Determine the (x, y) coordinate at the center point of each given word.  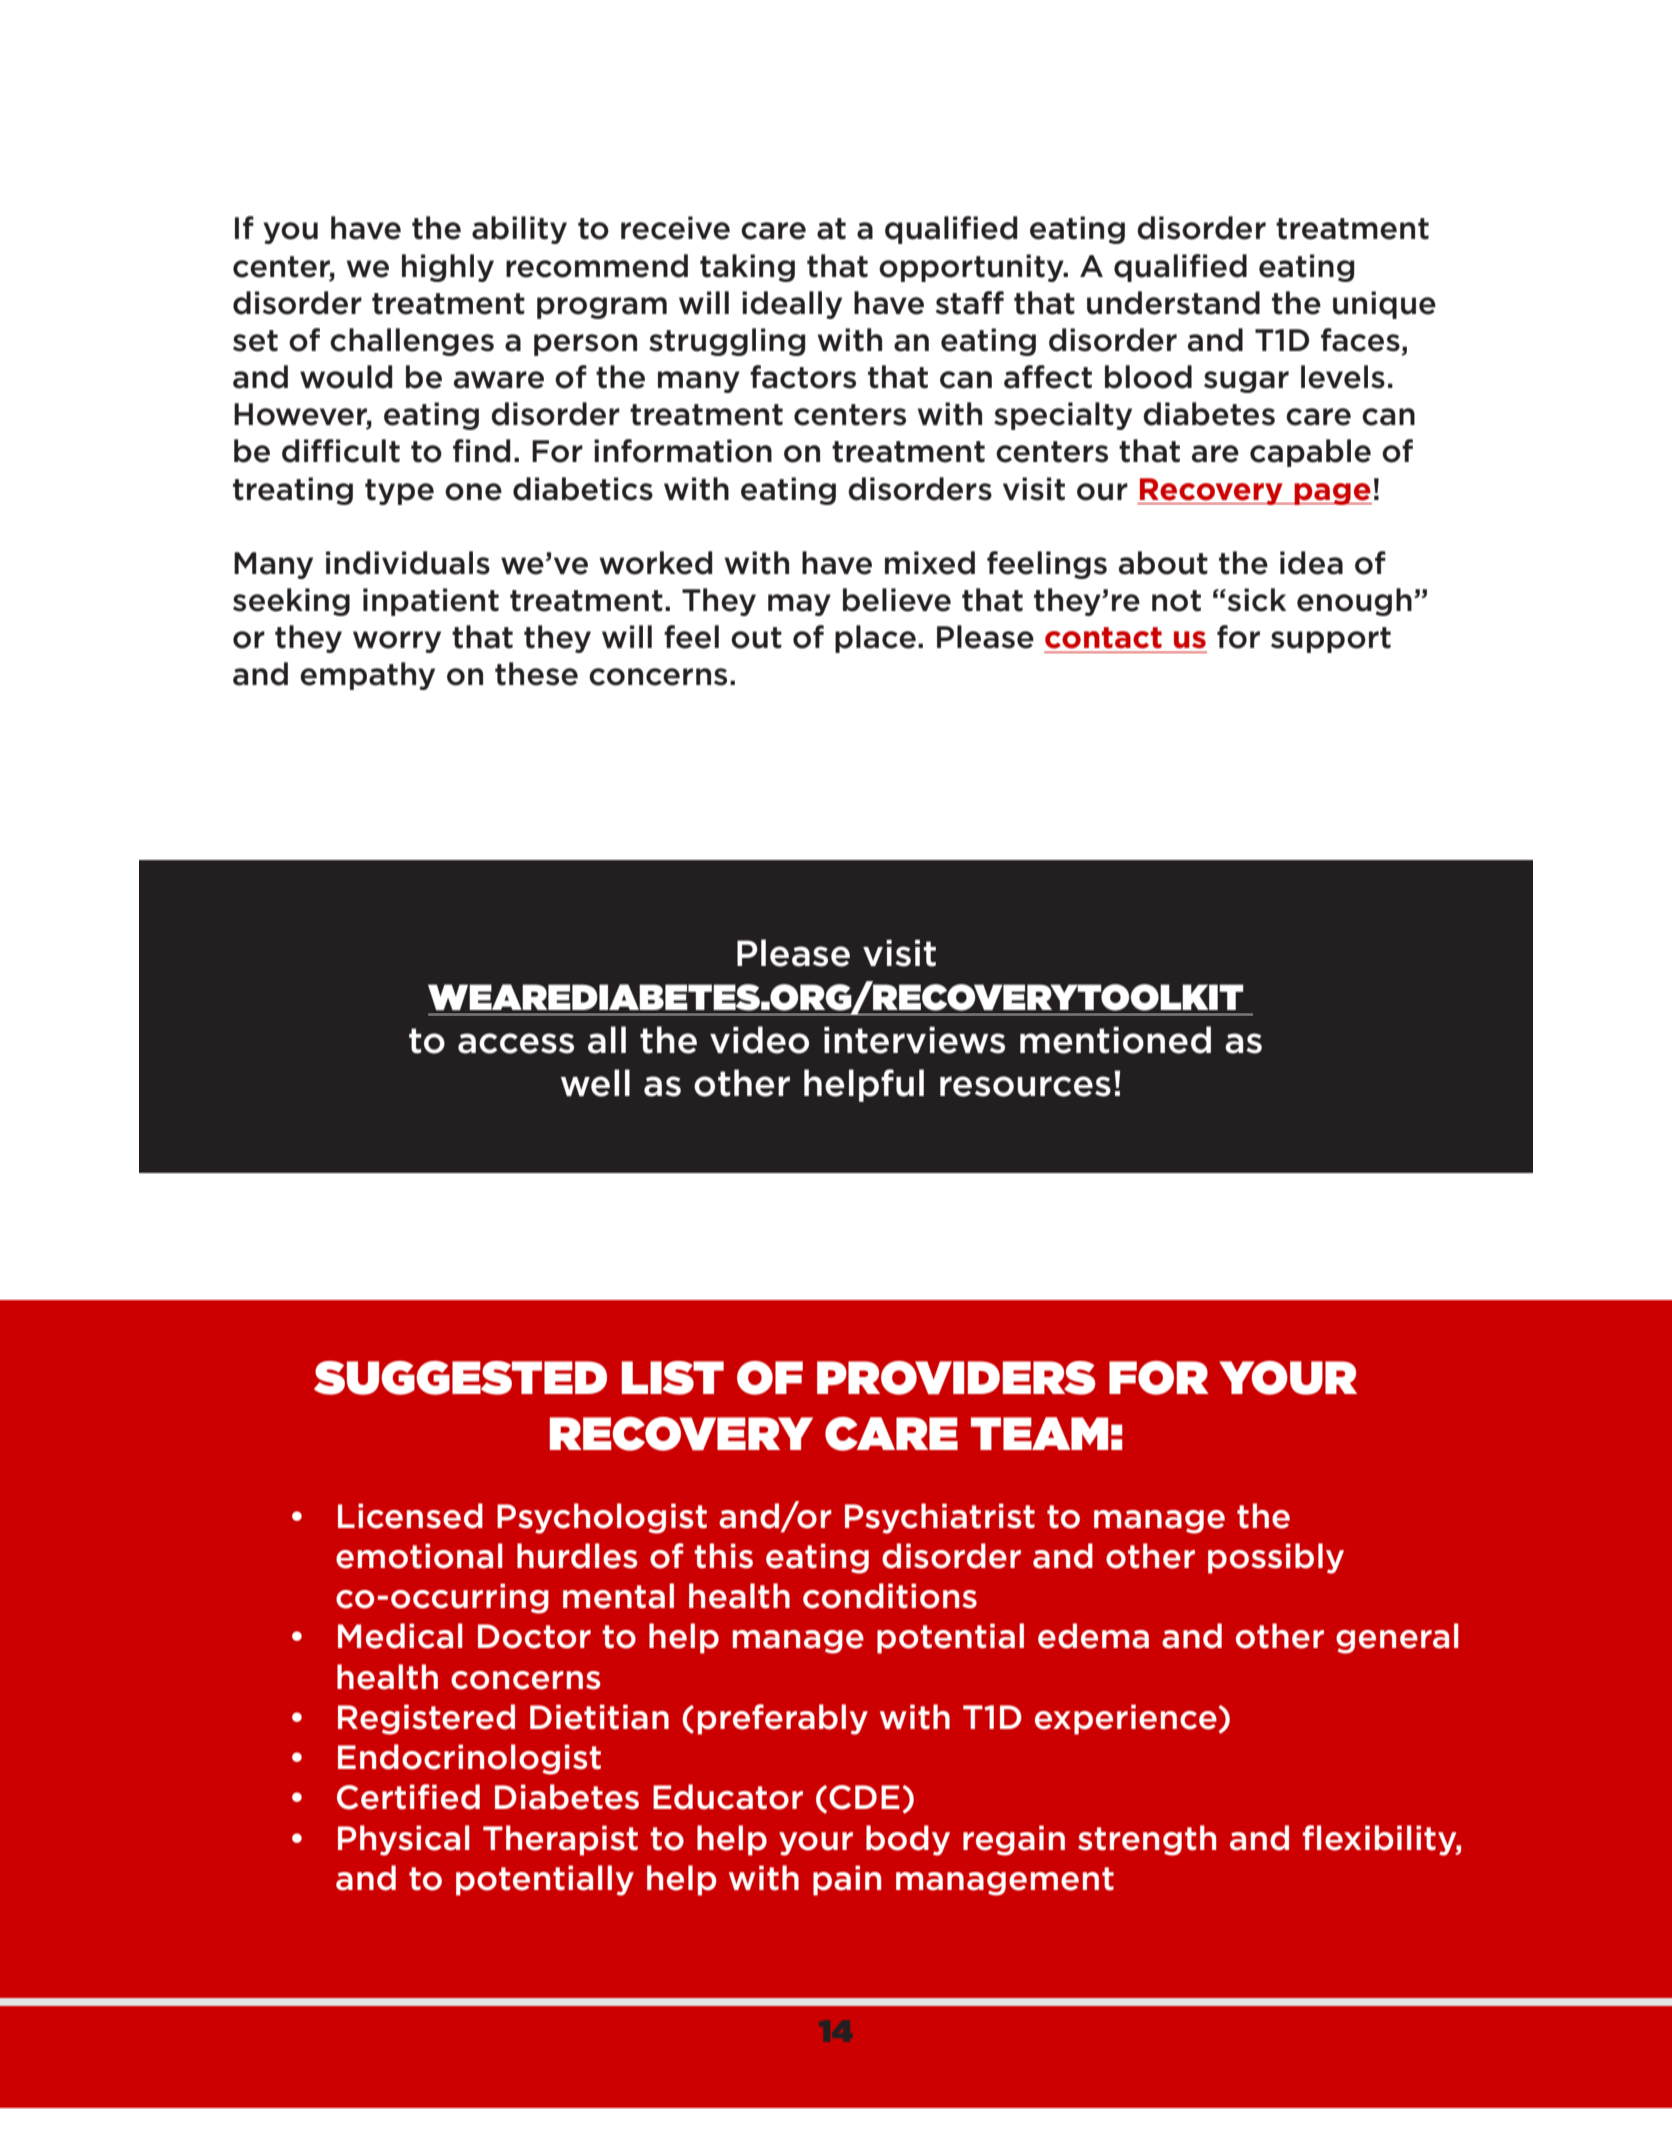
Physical (404, 1840)
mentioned (1115, 1040)
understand (1173, 303)
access (516, 1043)
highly (448, 268)
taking (747, 268)
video (759, 1040)
